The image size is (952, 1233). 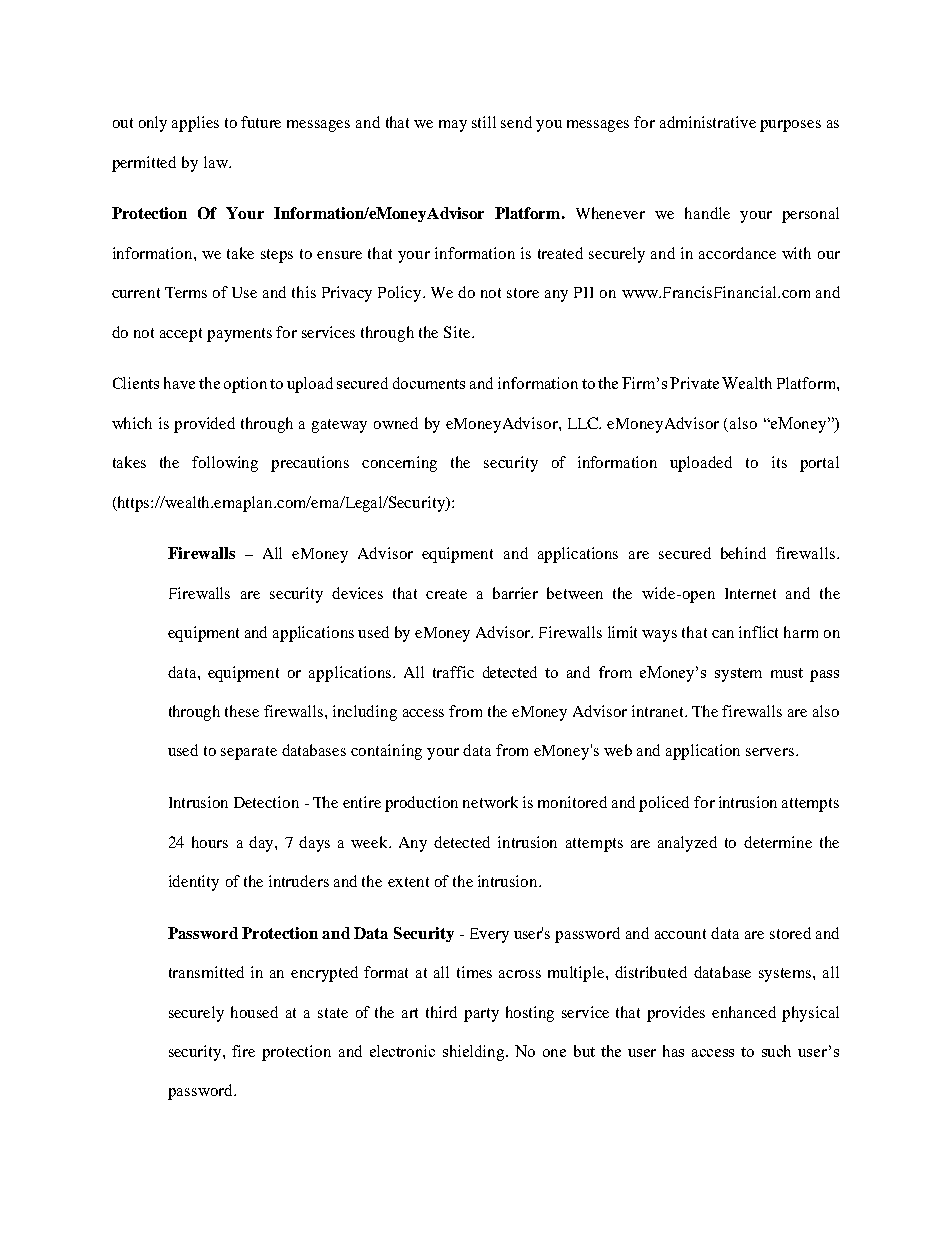 I want to click on transmitted, so click(x=206, y=972).
